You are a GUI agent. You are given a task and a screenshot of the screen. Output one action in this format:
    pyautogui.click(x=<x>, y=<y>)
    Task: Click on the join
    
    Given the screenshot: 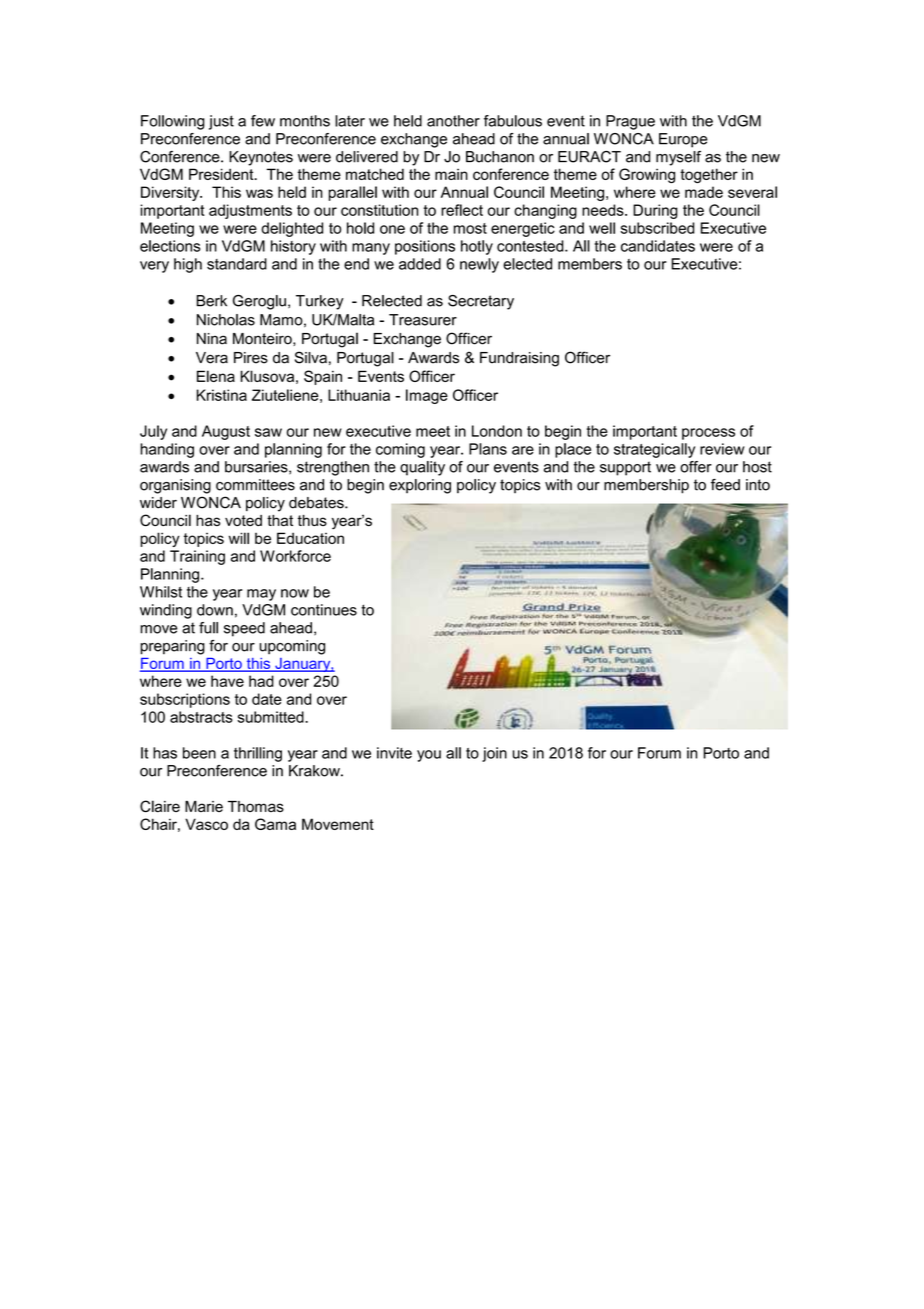 What is the action you would take?
    pyautogui.click(x=494, y=754)
